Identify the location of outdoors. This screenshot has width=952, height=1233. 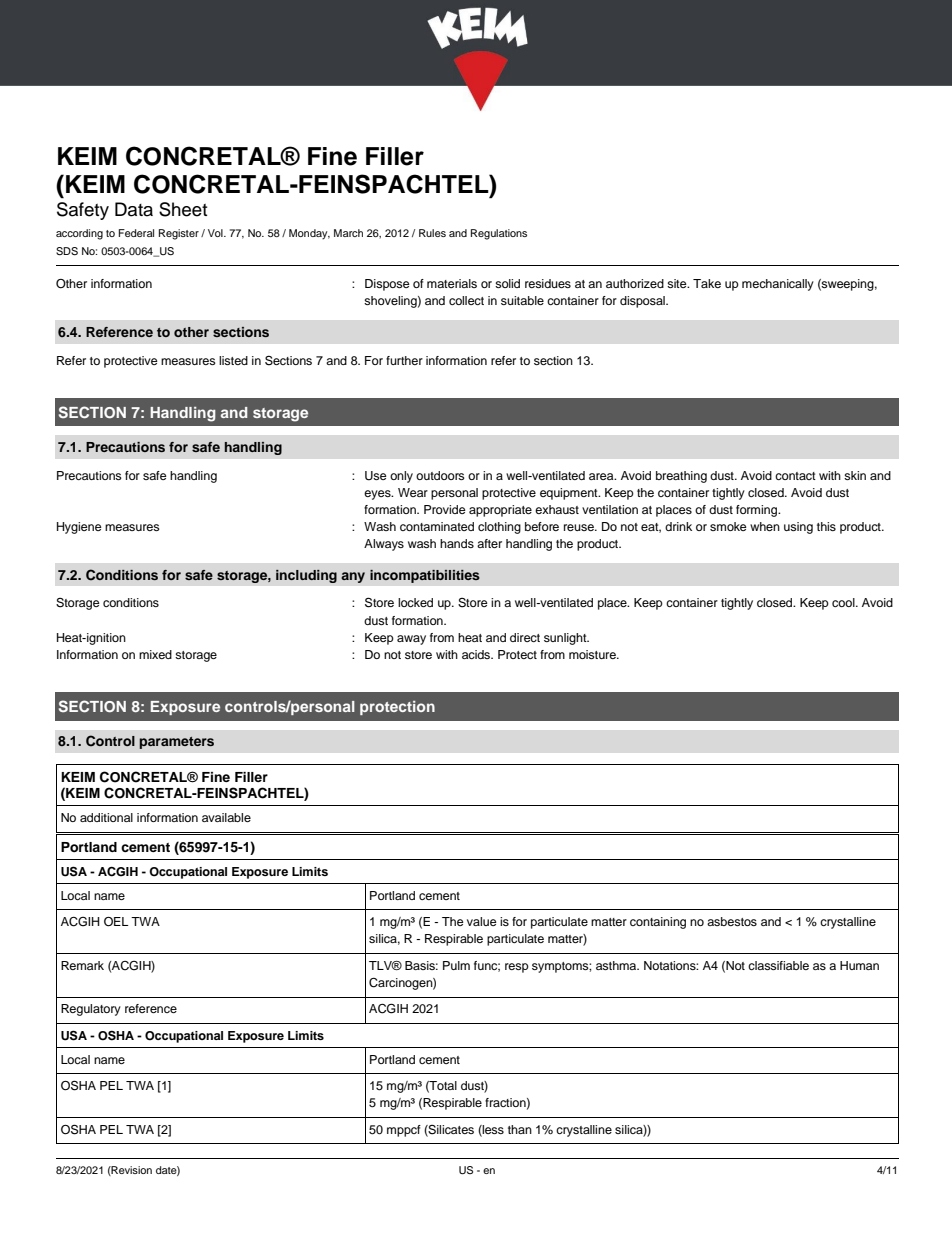
(440, 475).
